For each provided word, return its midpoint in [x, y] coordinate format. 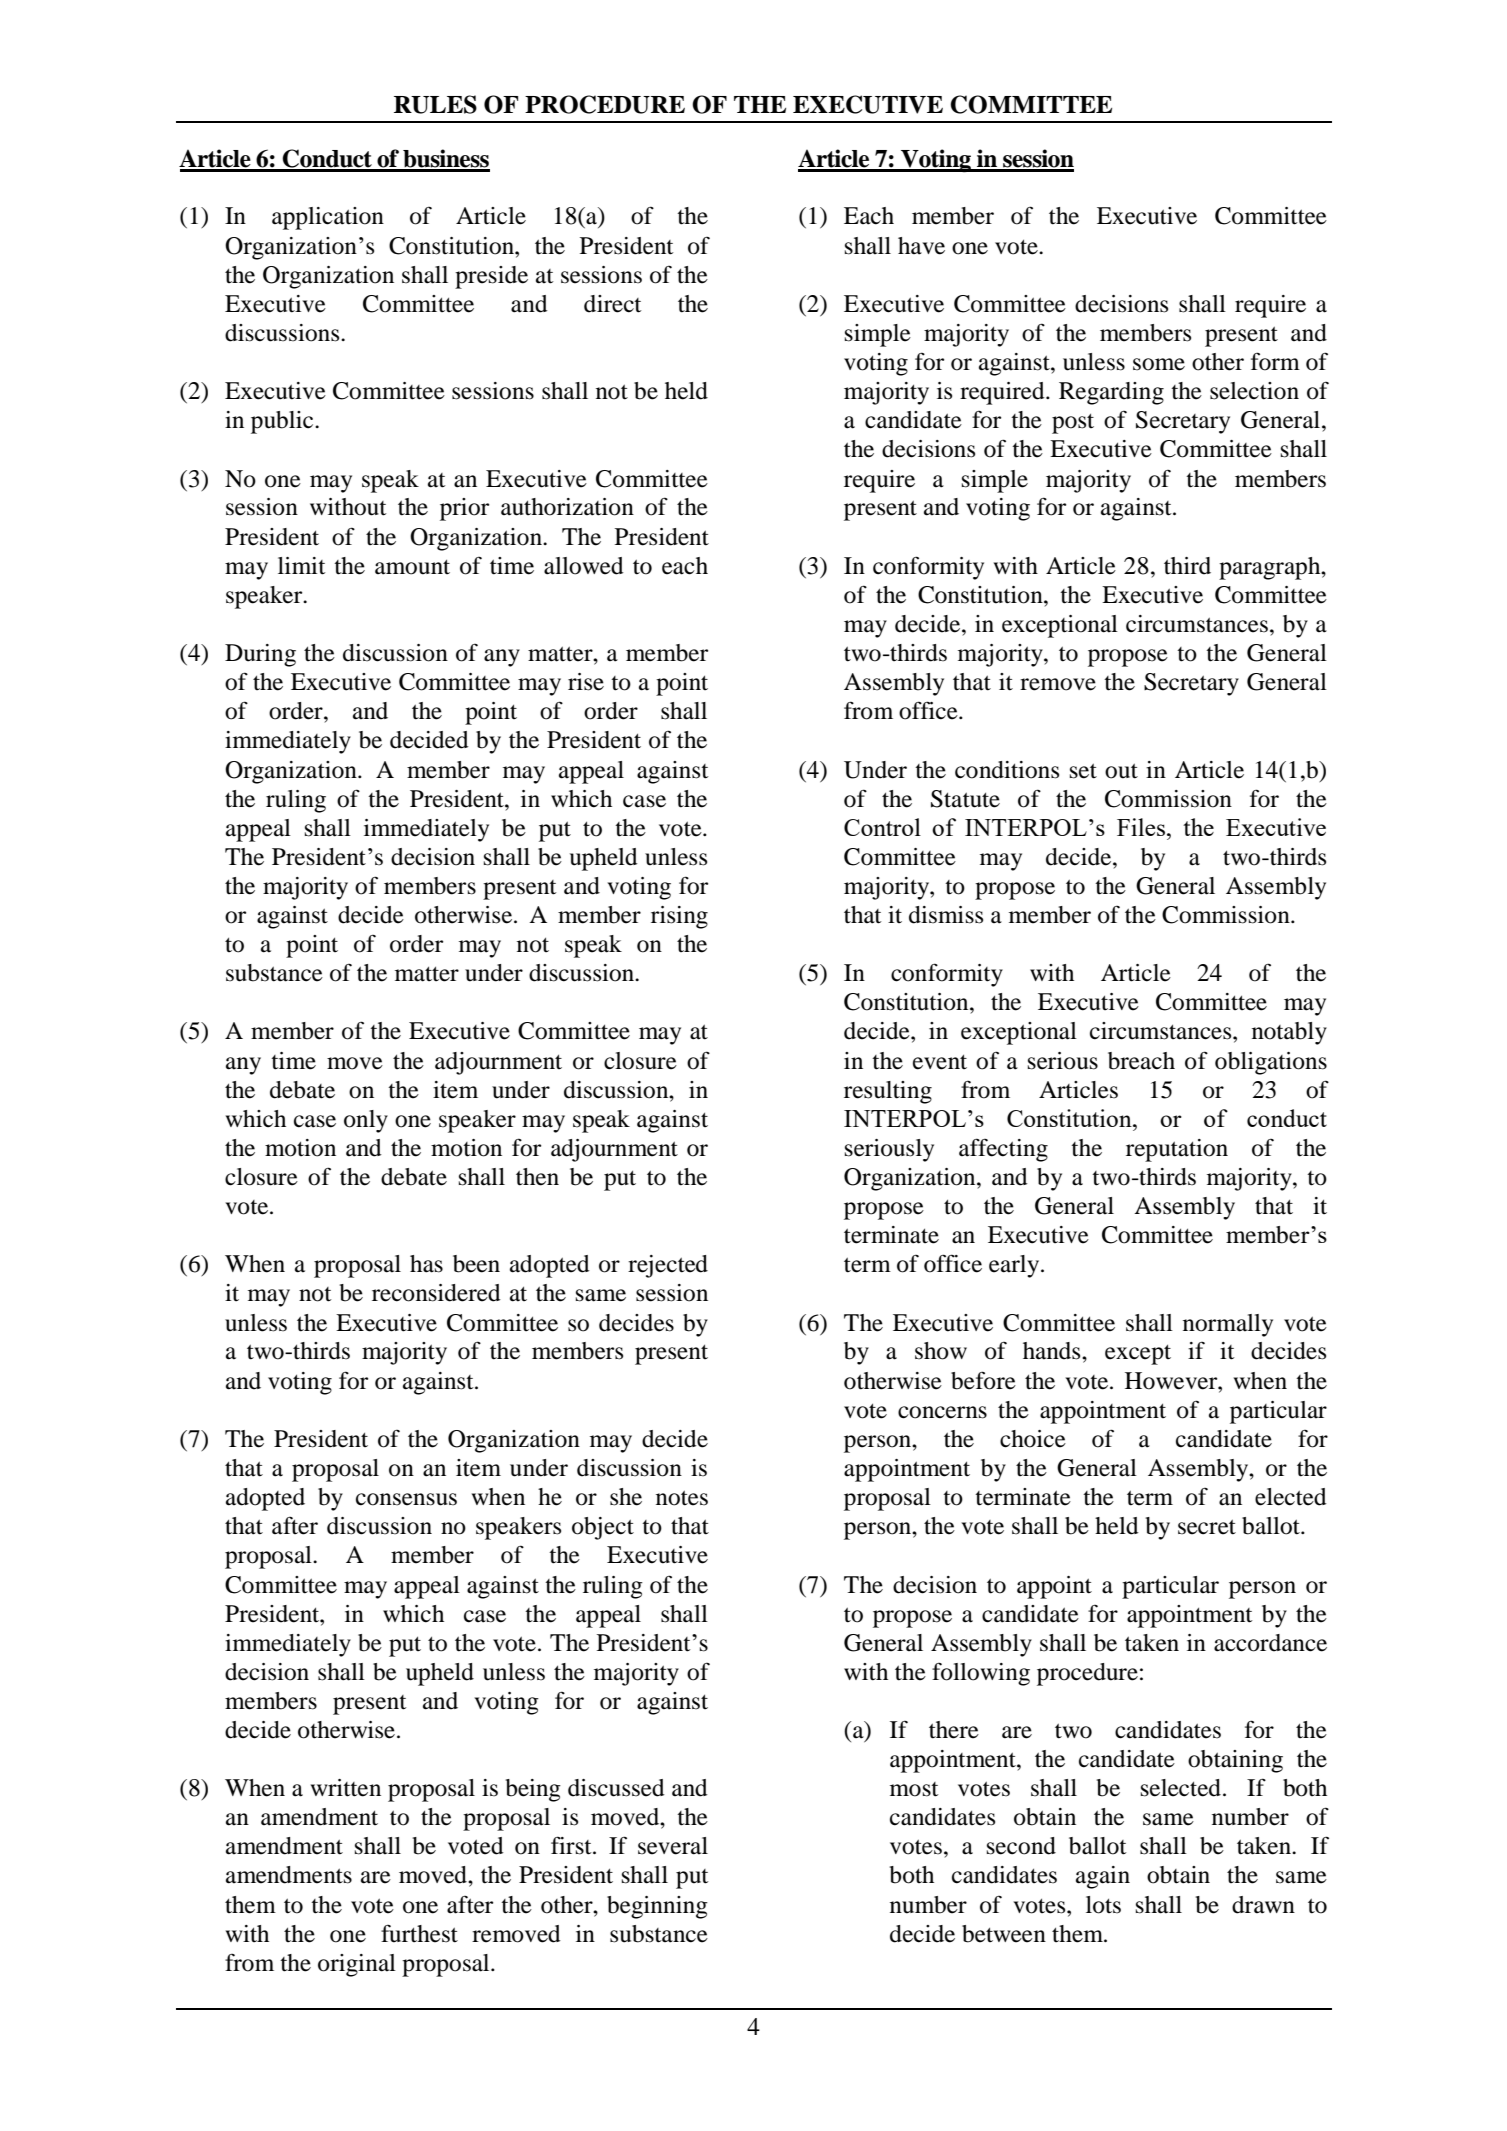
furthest [419, 1934]
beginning [657, 1907]
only [366, 1121]
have [921, 246]
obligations [1271, 1063]
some [1159, 364]
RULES [435, 104]
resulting [888, 1092]
